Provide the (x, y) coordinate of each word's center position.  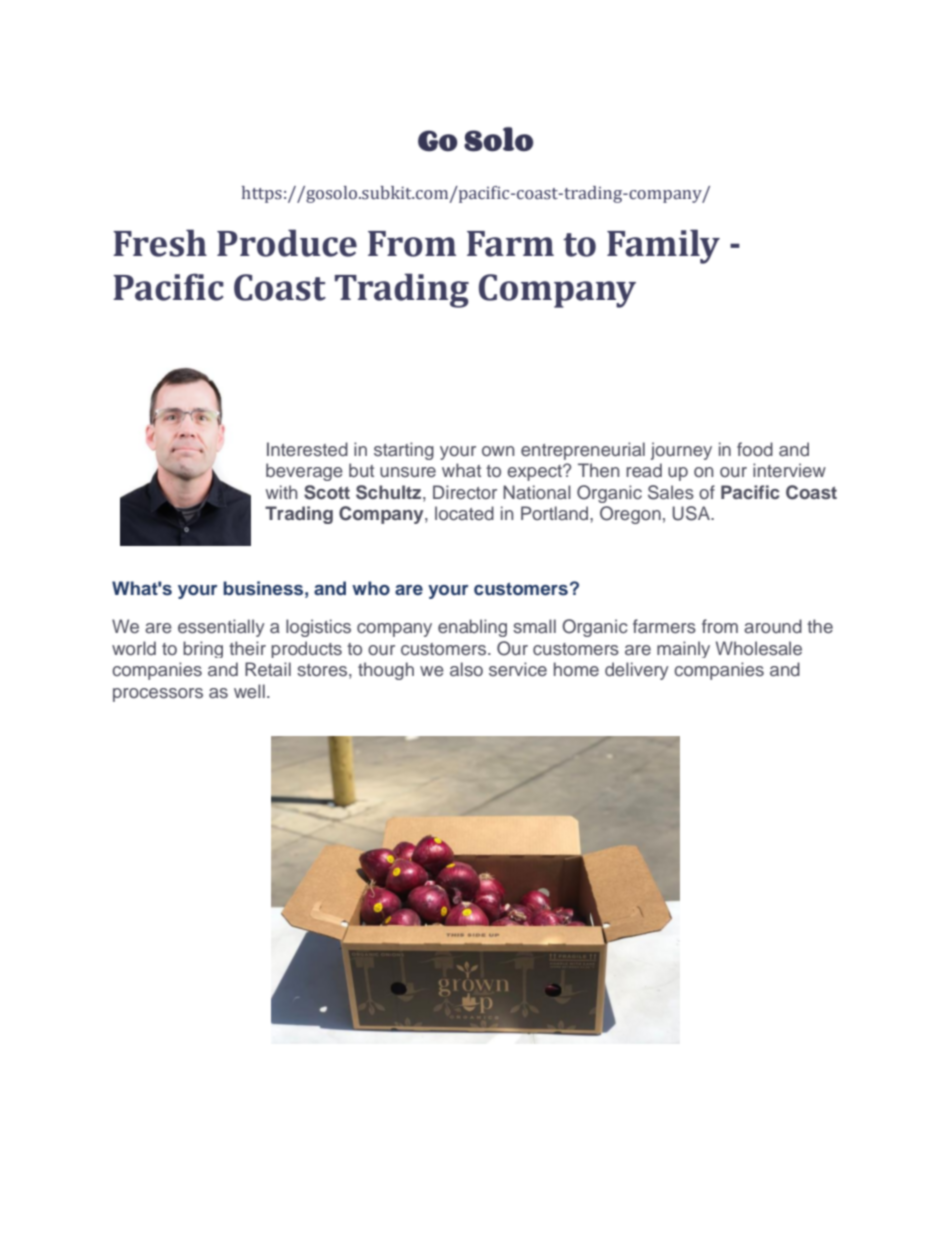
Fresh (160, 243)
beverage (304, 472)
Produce (287, 243)
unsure (408, 472)
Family (663, 246)
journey (681, 451)
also (466, 669)
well (249, 691)
